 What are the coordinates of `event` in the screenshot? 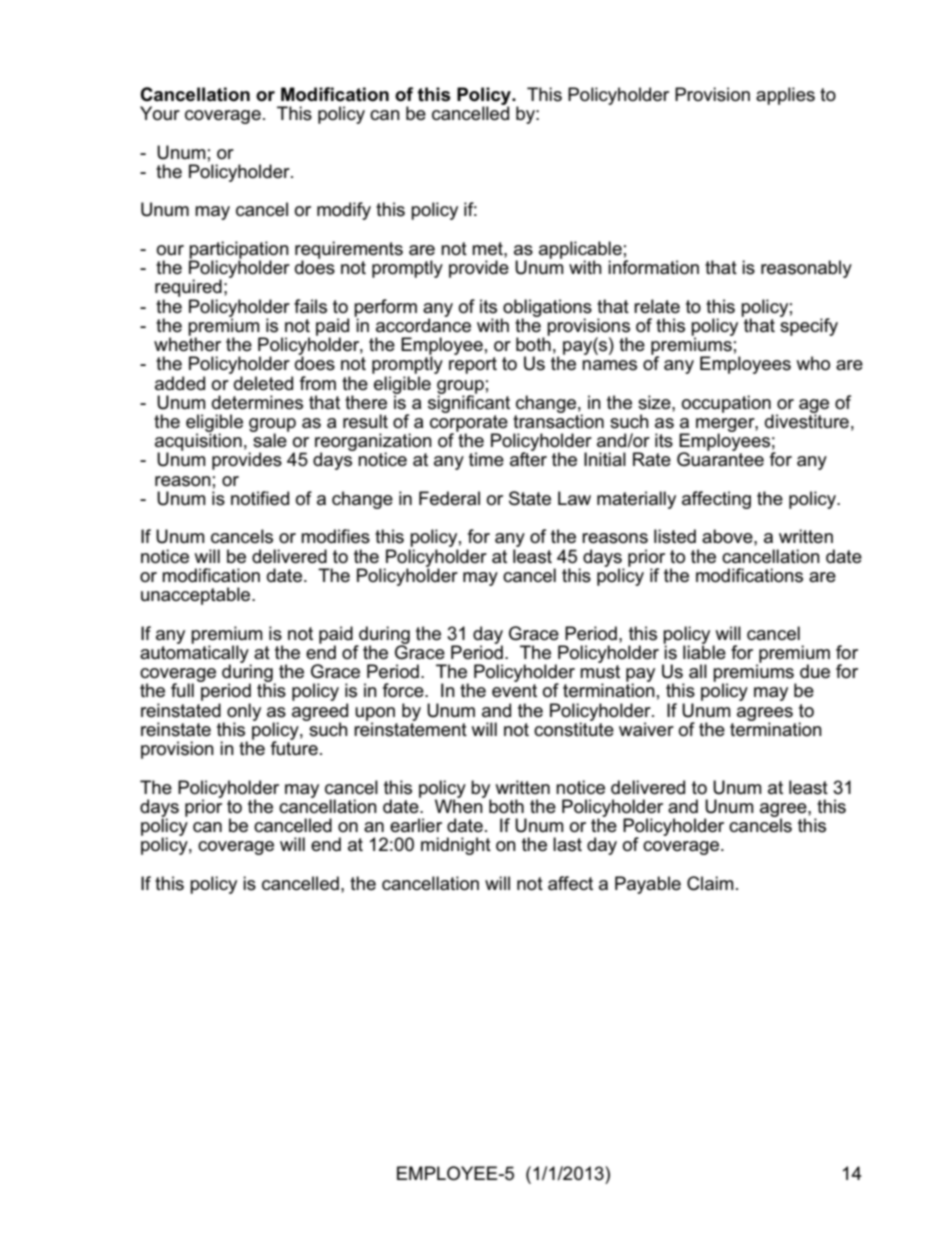 It's located at (514, 691).
